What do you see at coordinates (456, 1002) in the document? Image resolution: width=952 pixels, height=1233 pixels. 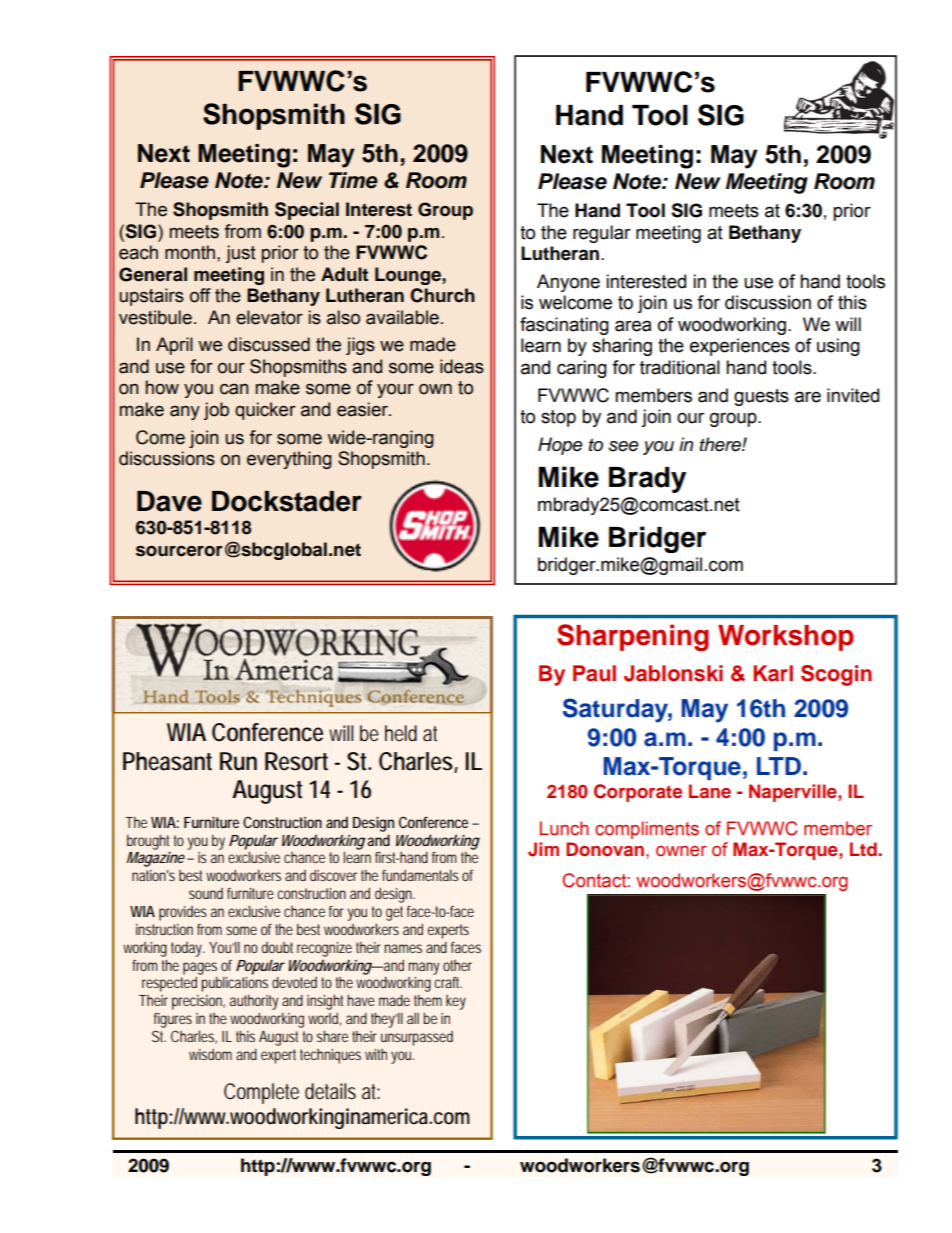 I see `key` at bounding box center [456, 1002].
